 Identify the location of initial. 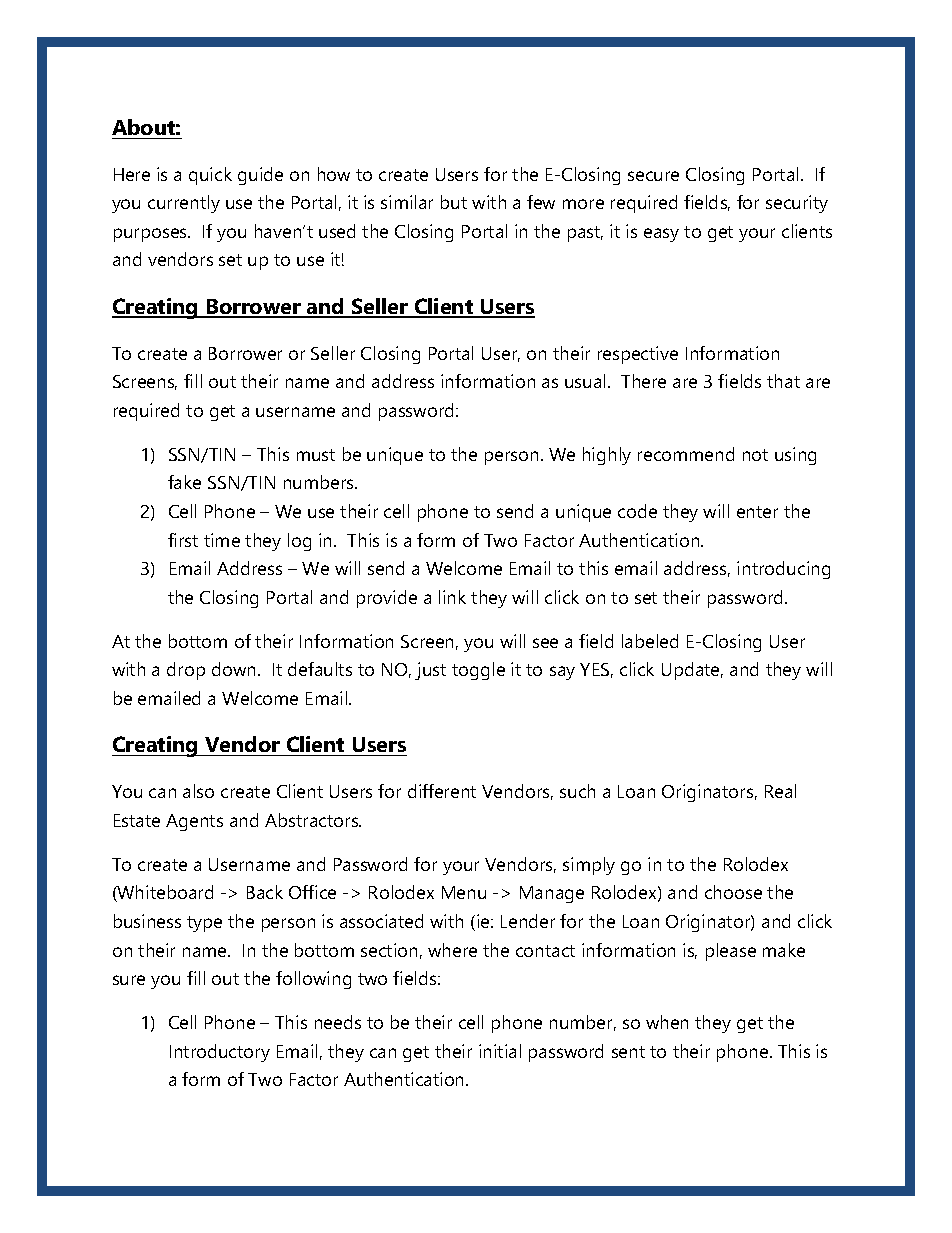
(500, 1051).
